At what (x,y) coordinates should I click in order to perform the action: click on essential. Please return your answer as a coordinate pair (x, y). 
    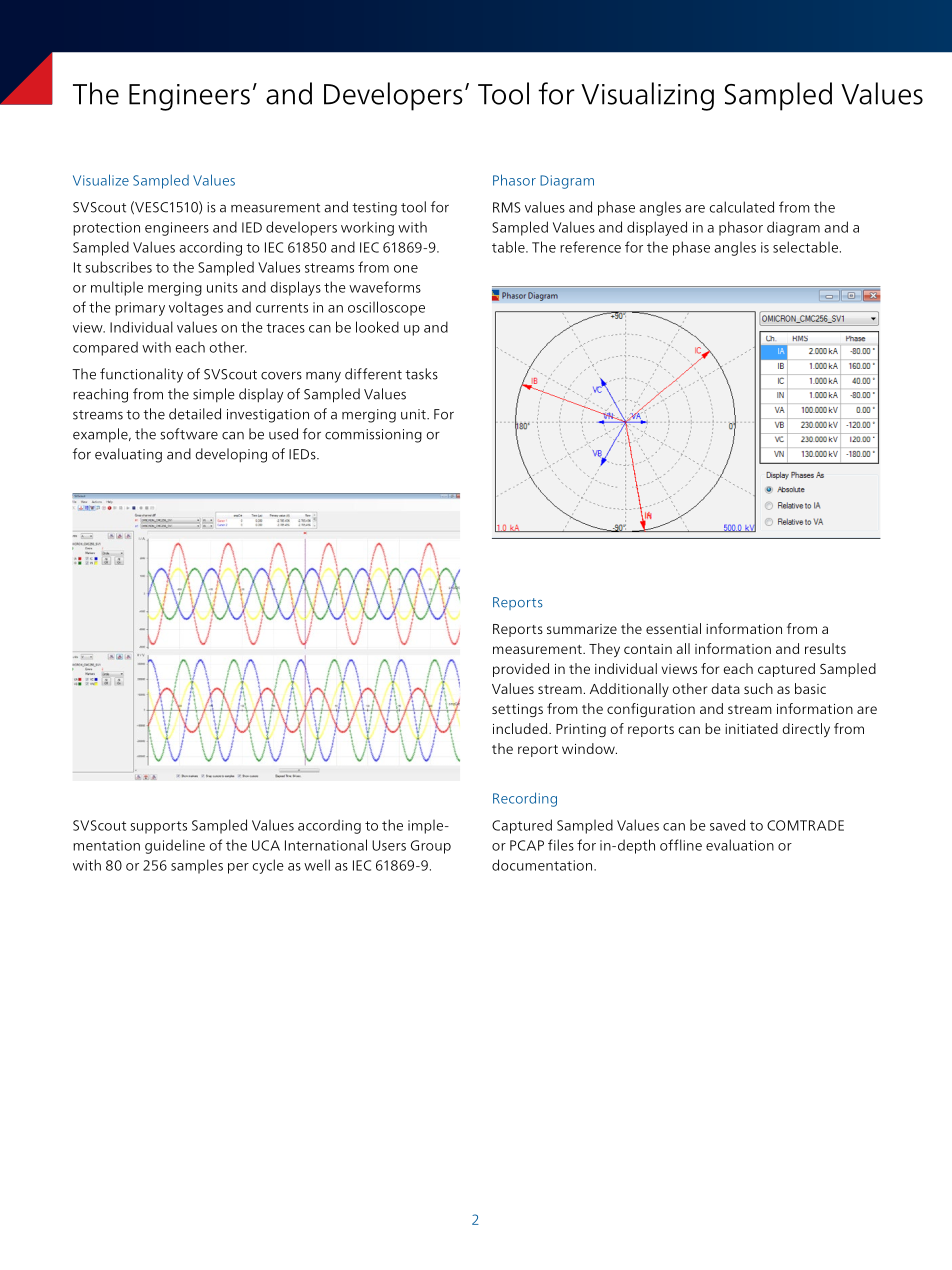
    Looking at the image, I should click on (673, 628).
